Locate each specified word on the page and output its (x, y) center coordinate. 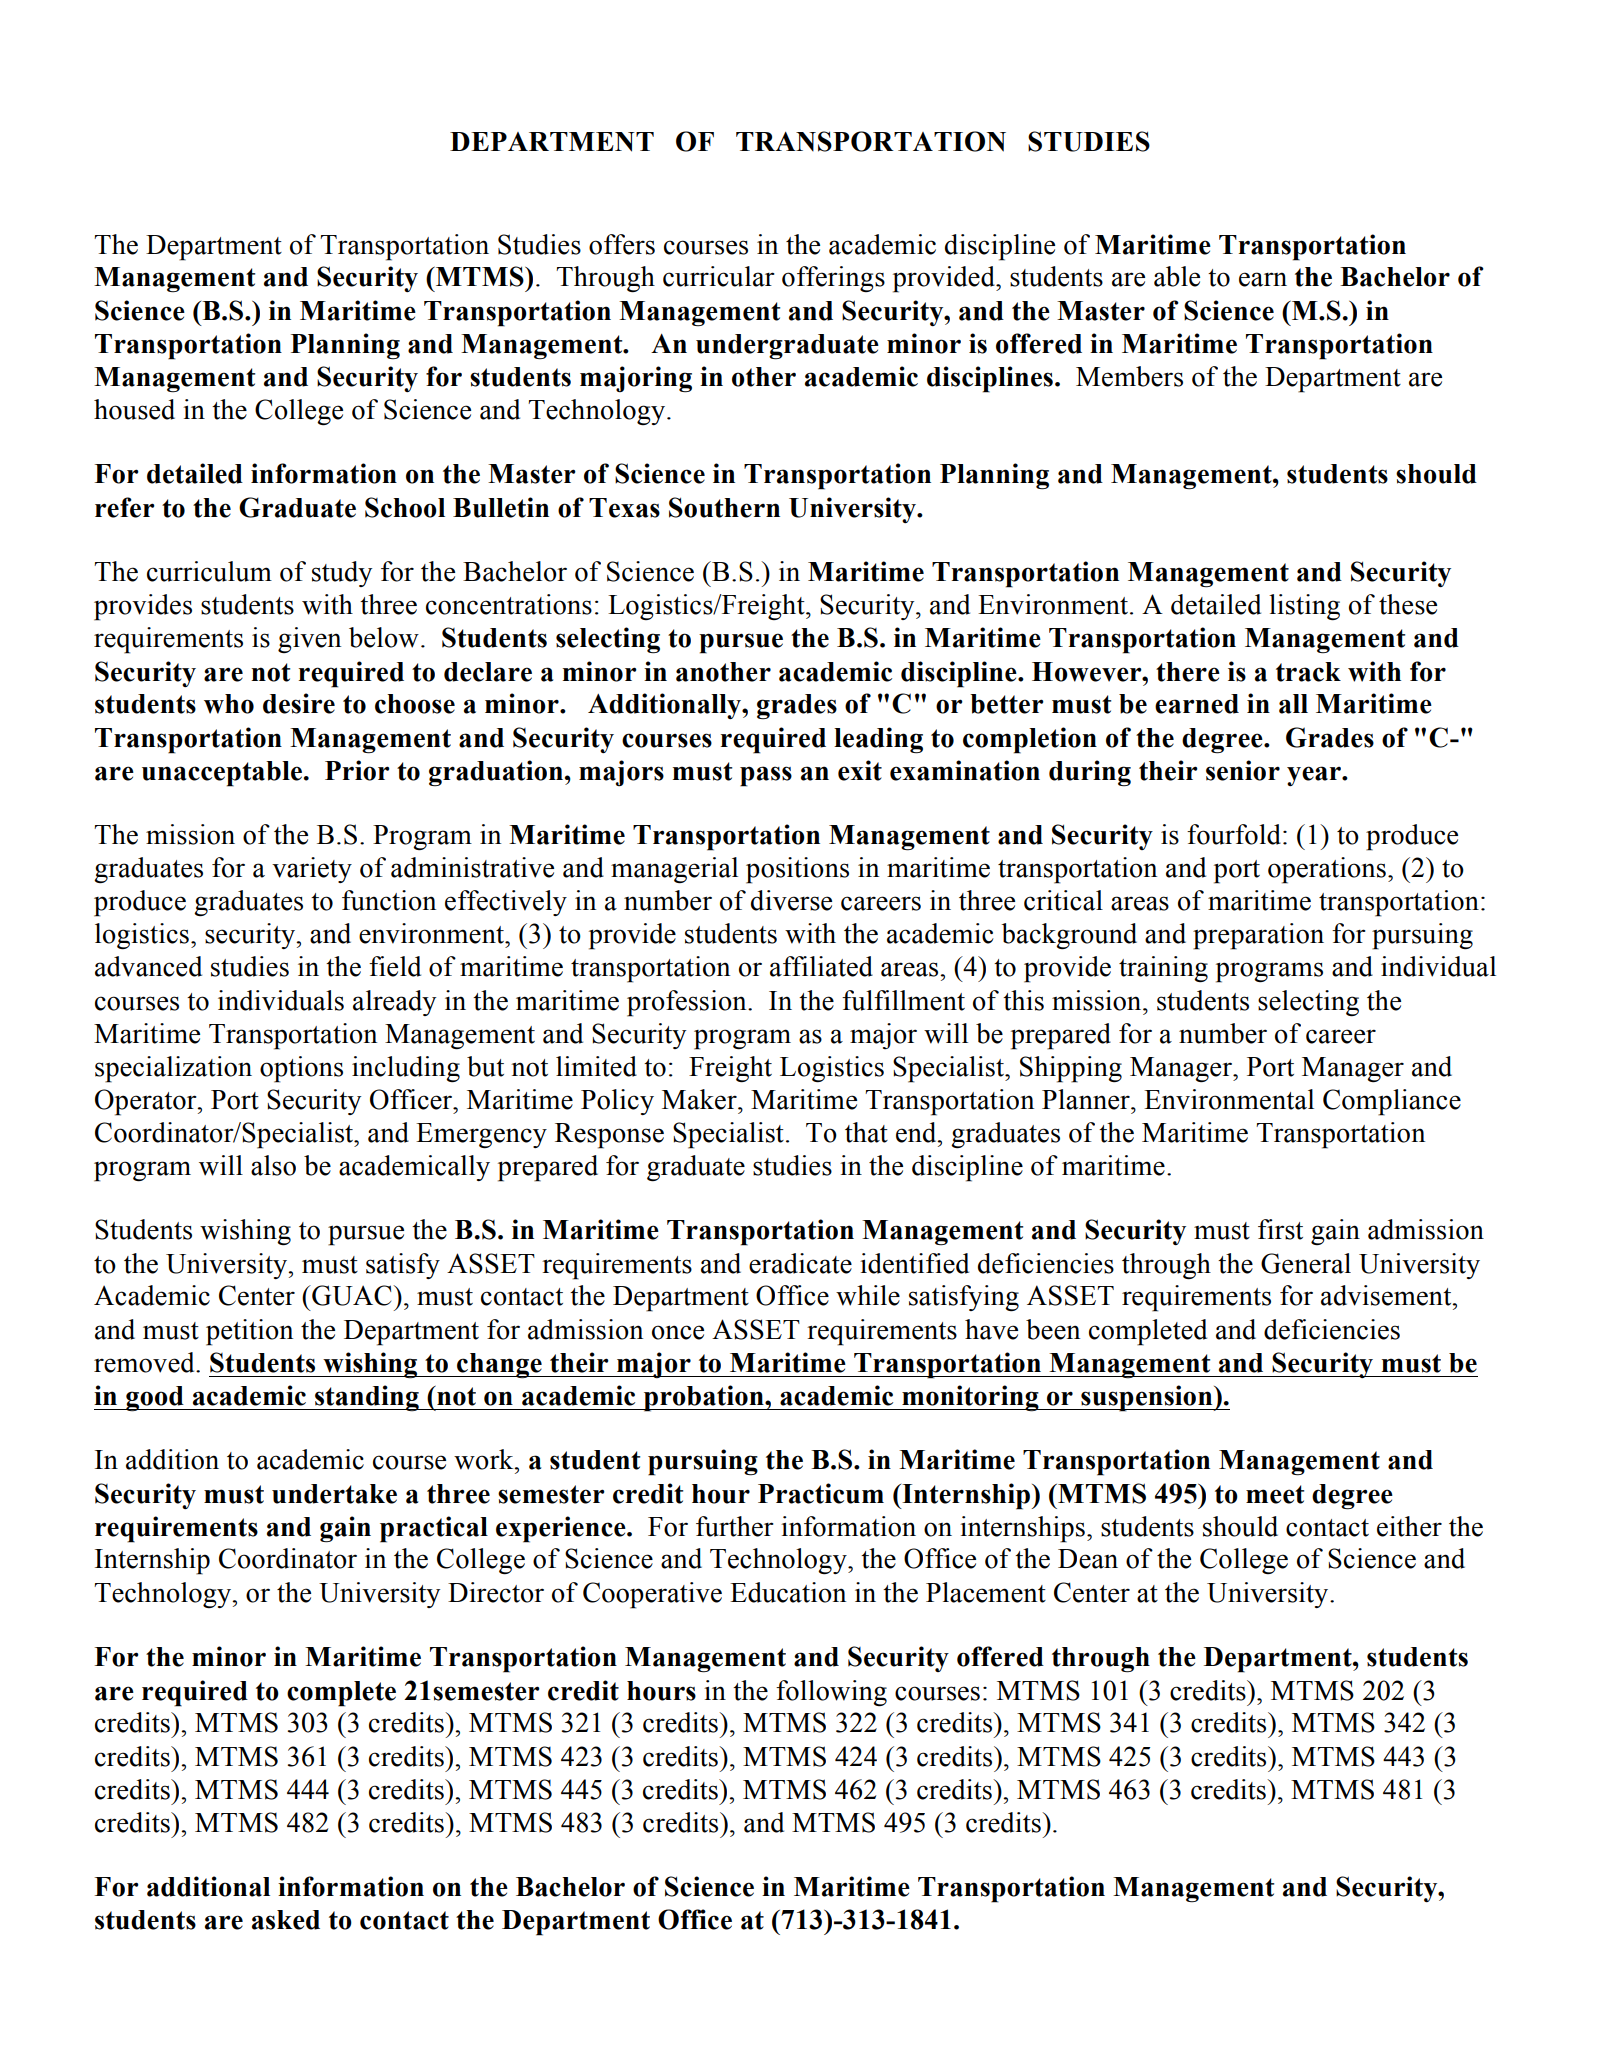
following (831, 1693)
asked (286, 1920)
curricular (719, 276)
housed (134, 409)
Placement (986, 1592)
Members (1129, 376)
